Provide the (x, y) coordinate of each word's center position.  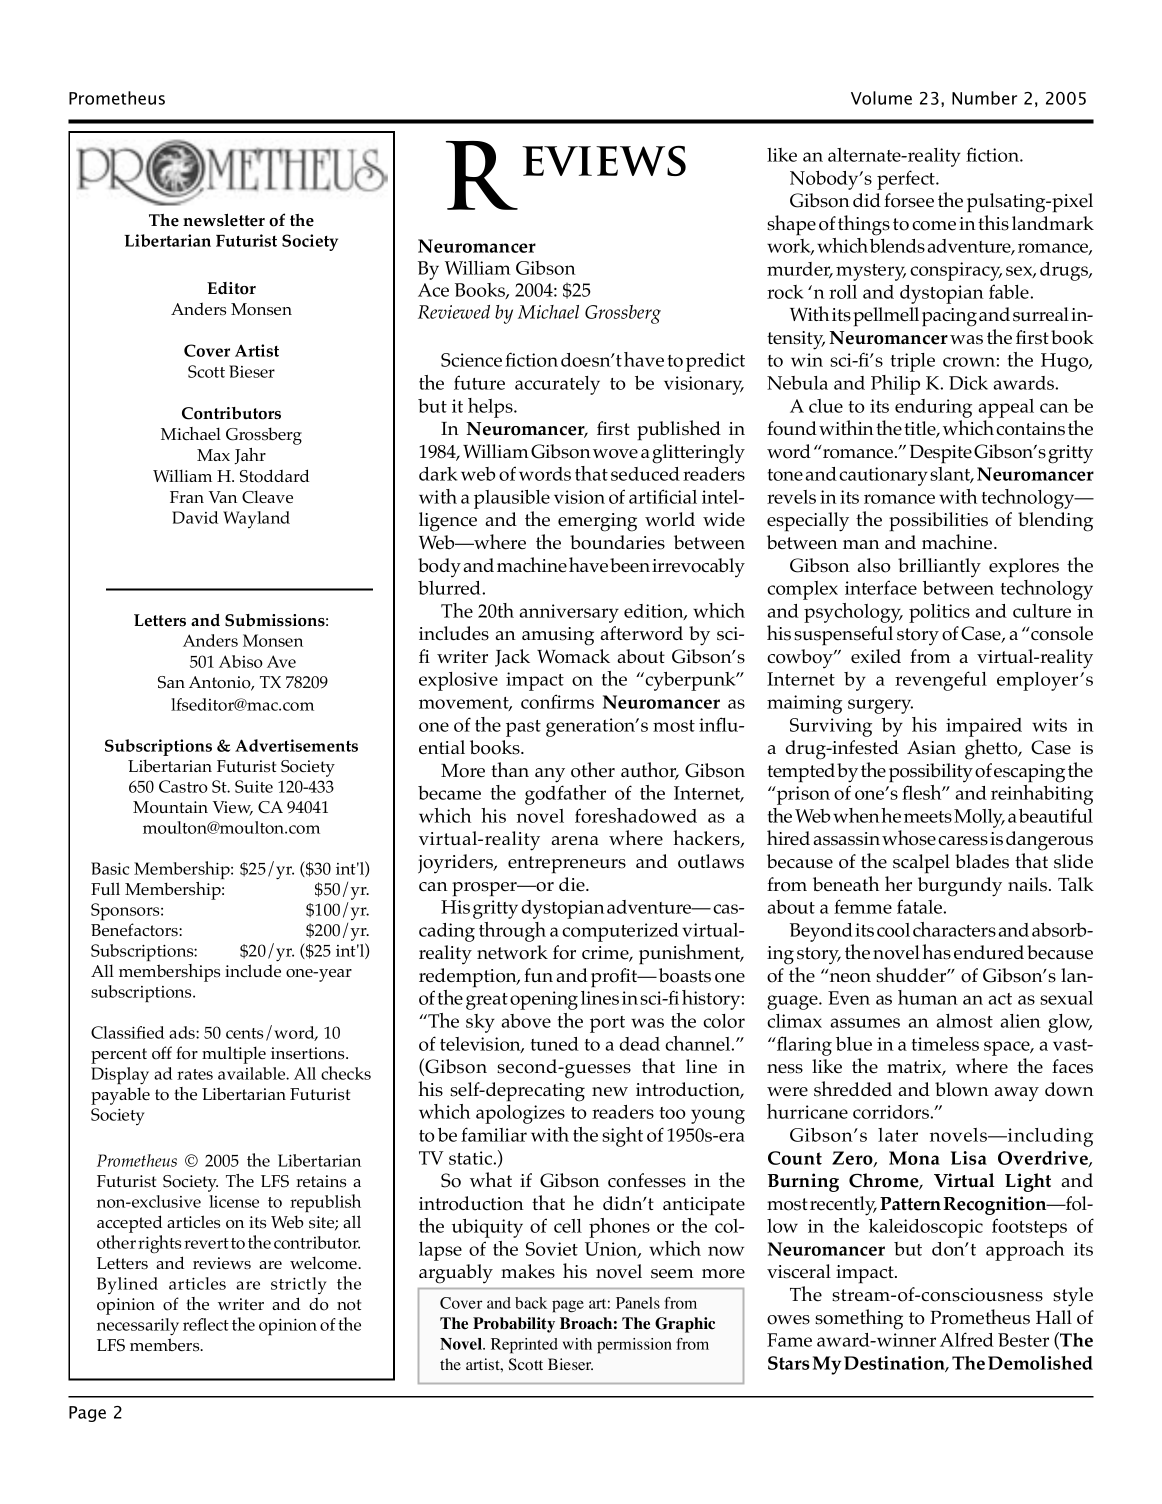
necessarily (138, 1327)
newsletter (224, 220)
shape (791, 225)
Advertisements (296, 745)
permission (634, 1346)
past (523, 728)
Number (984, 98)
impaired (984, 727)
